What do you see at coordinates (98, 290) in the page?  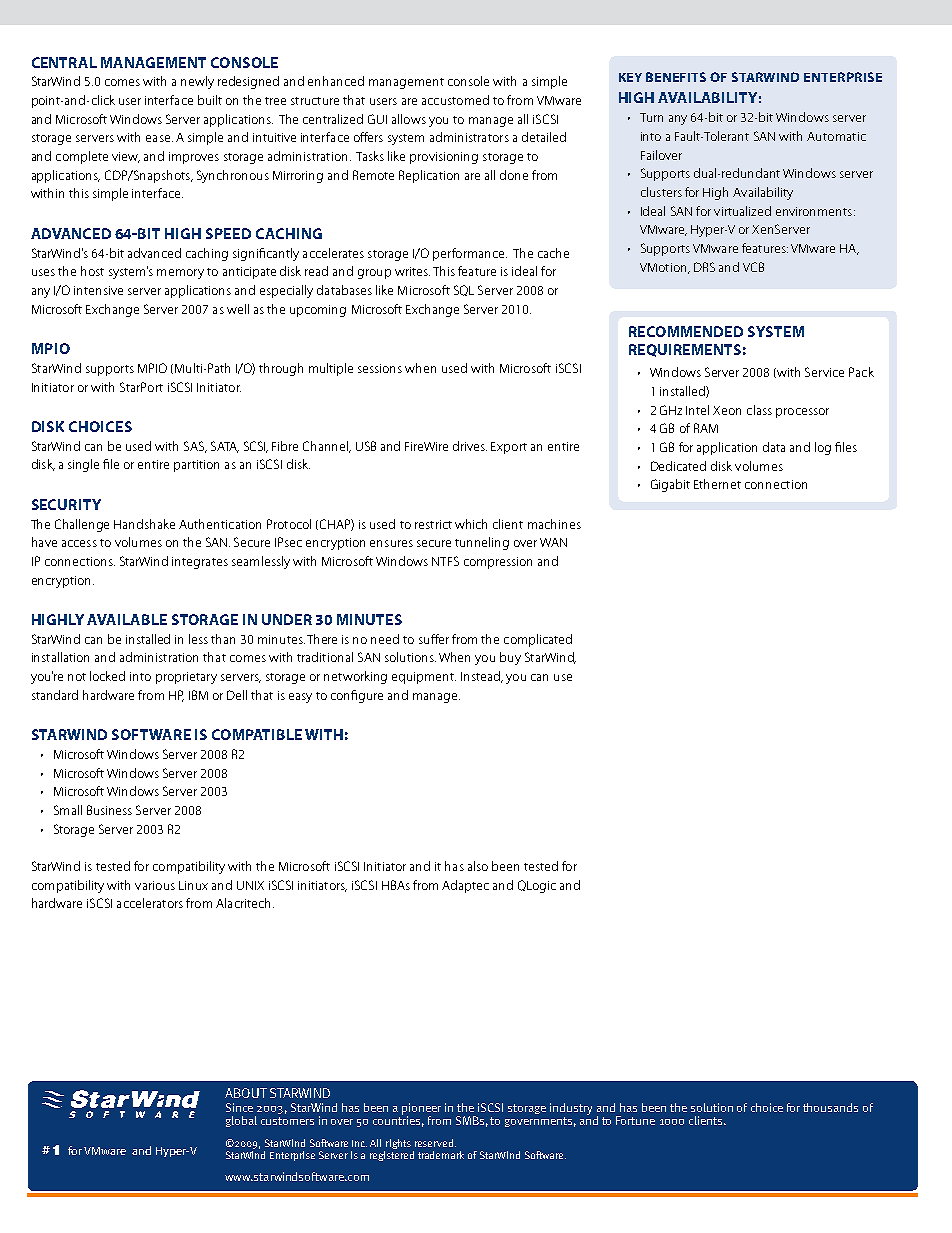 I see `intensive` at bounding box center [98, 290].
